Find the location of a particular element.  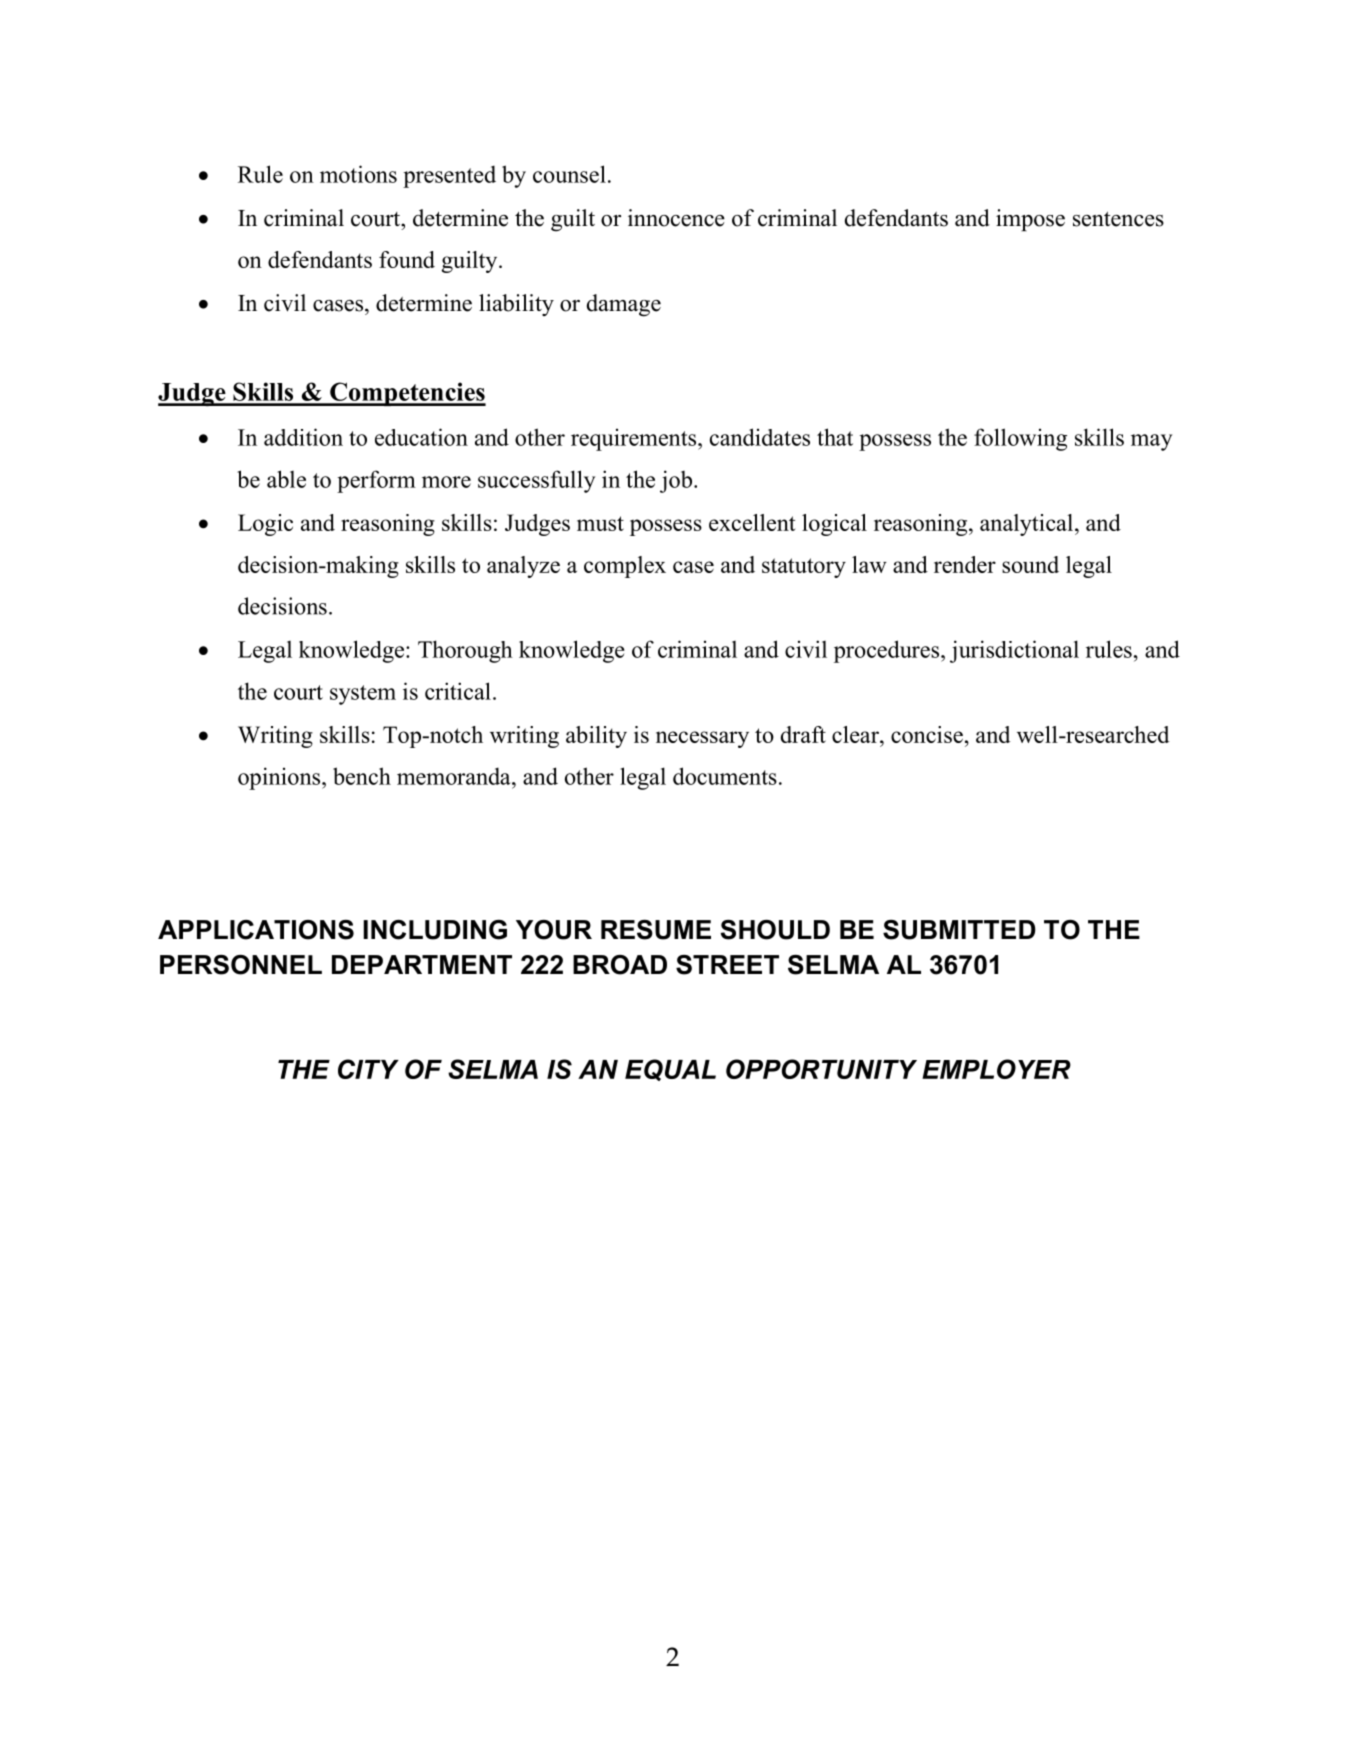

Competencies is located at coordinates (407, 394).
